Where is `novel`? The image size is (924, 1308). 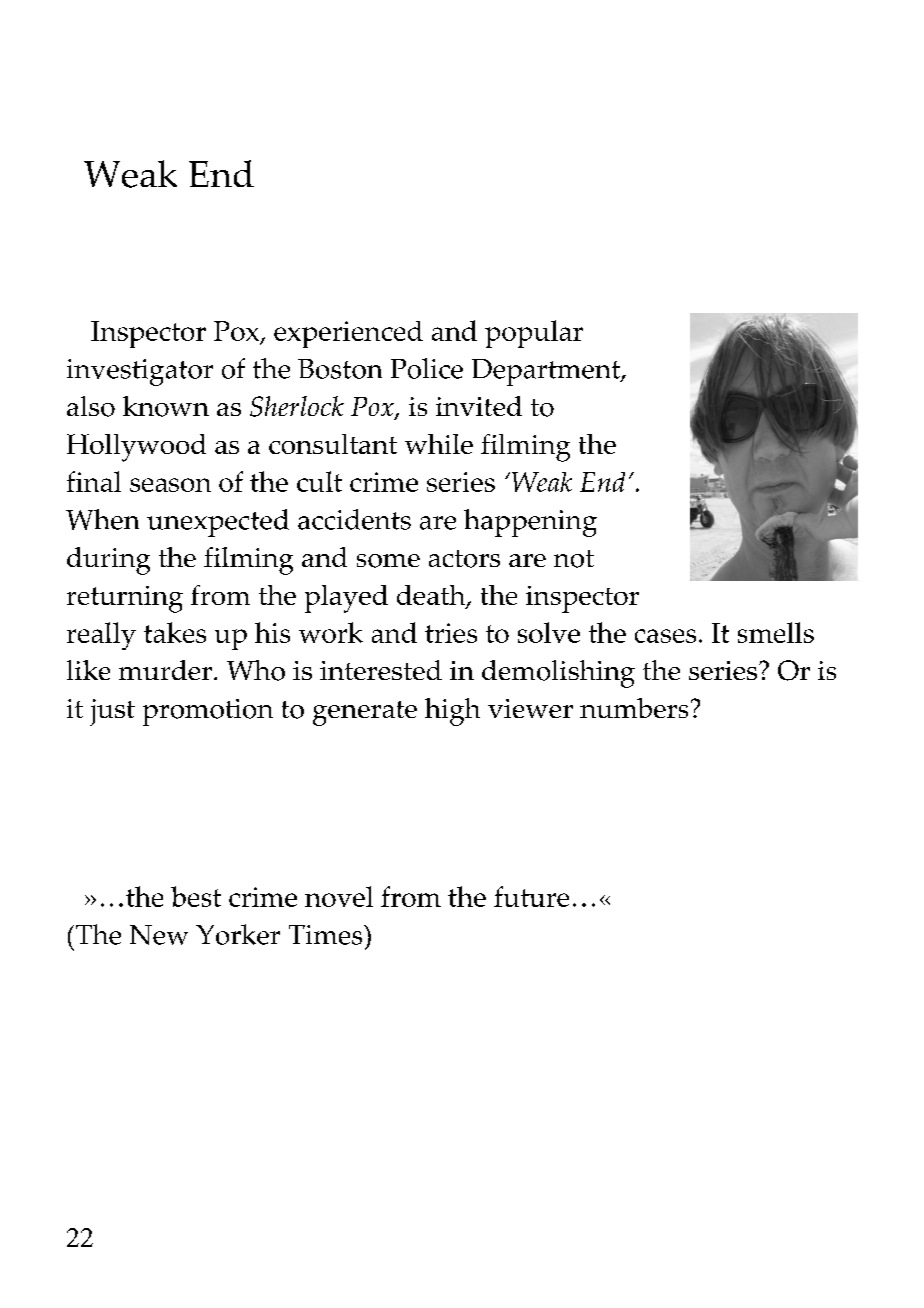 novel is located at coordinates (339, 896).
